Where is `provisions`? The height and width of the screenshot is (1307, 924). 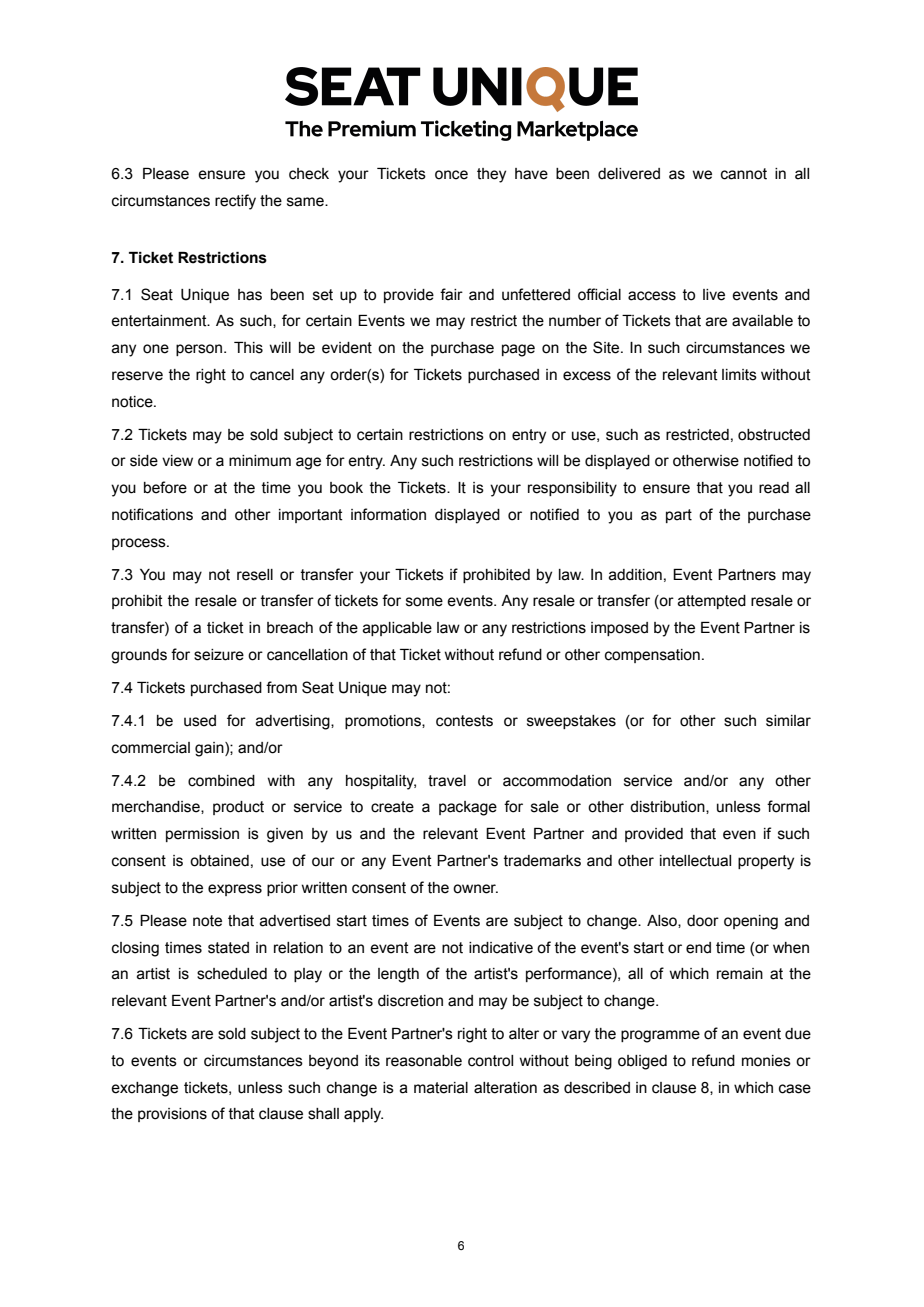 provisions is located at coordinates (172, 1115).
